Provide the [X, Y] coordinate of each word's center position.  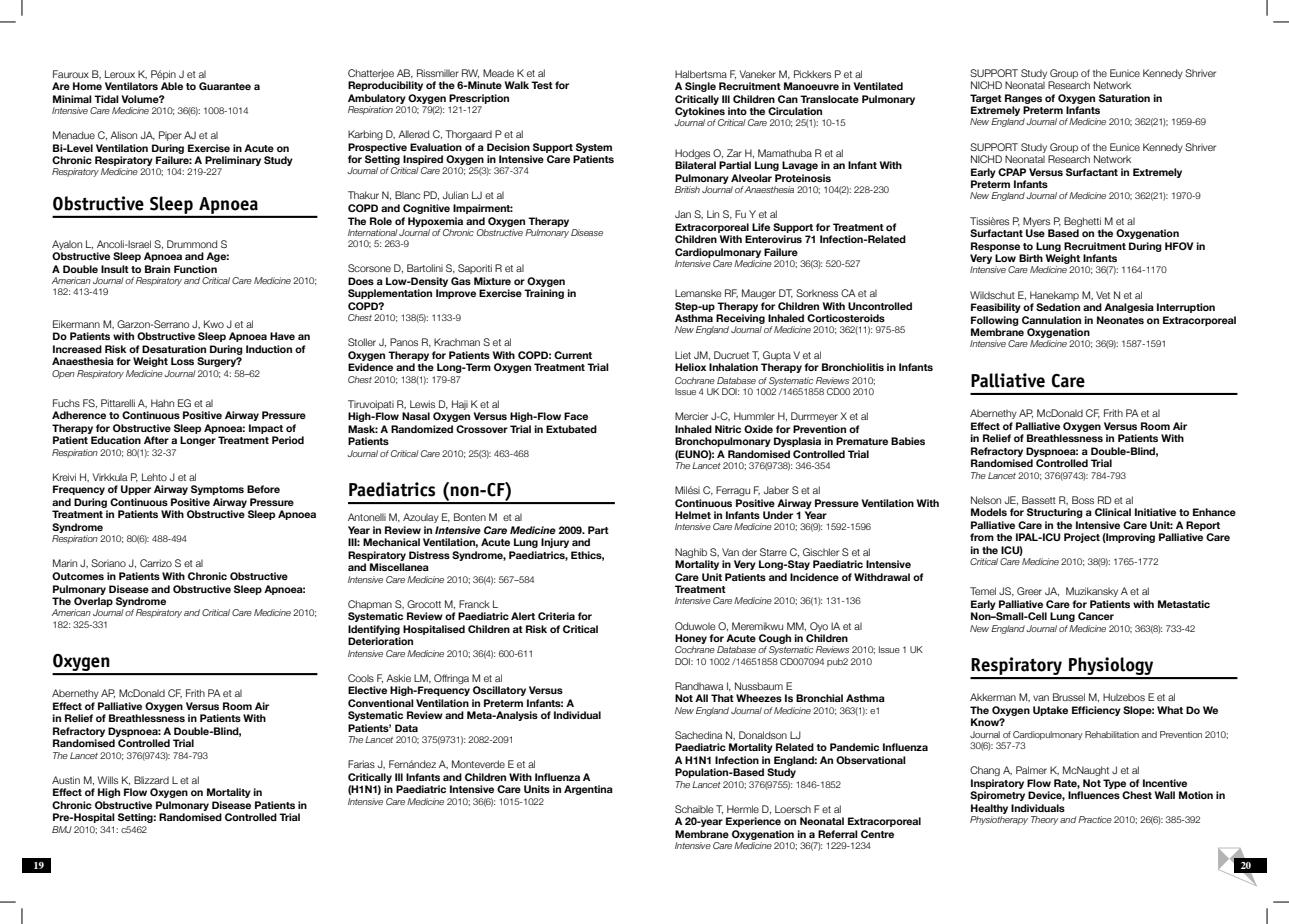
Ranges [1023, 99]
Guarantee [225, 86]
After [156, 440]
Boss [1083, 500]
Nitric [728, 429]
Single [700, 87]
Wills [108, 780]
